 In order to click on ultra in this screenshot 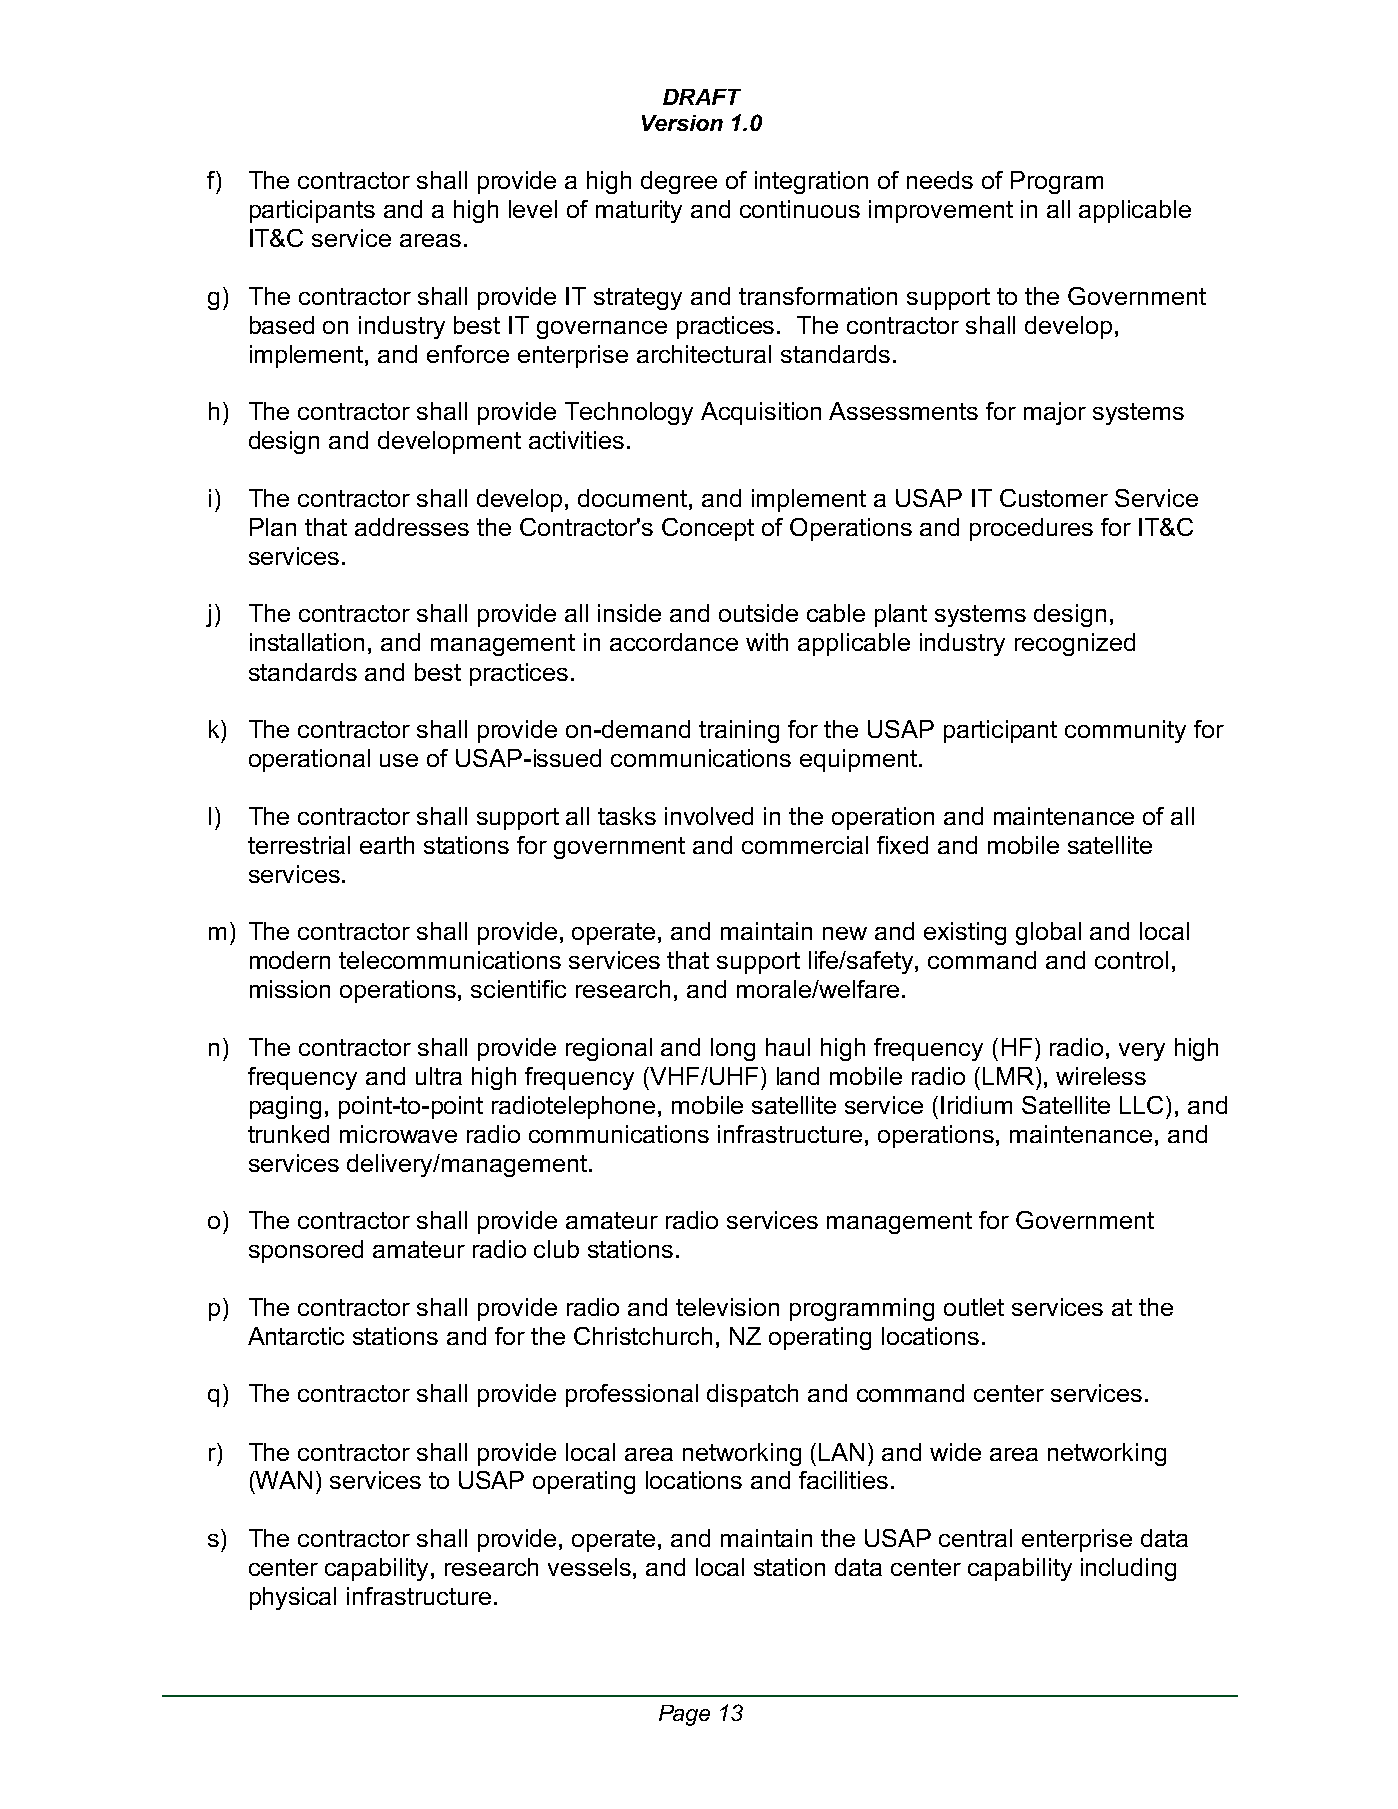, I will do `click(439, 1076)`.
